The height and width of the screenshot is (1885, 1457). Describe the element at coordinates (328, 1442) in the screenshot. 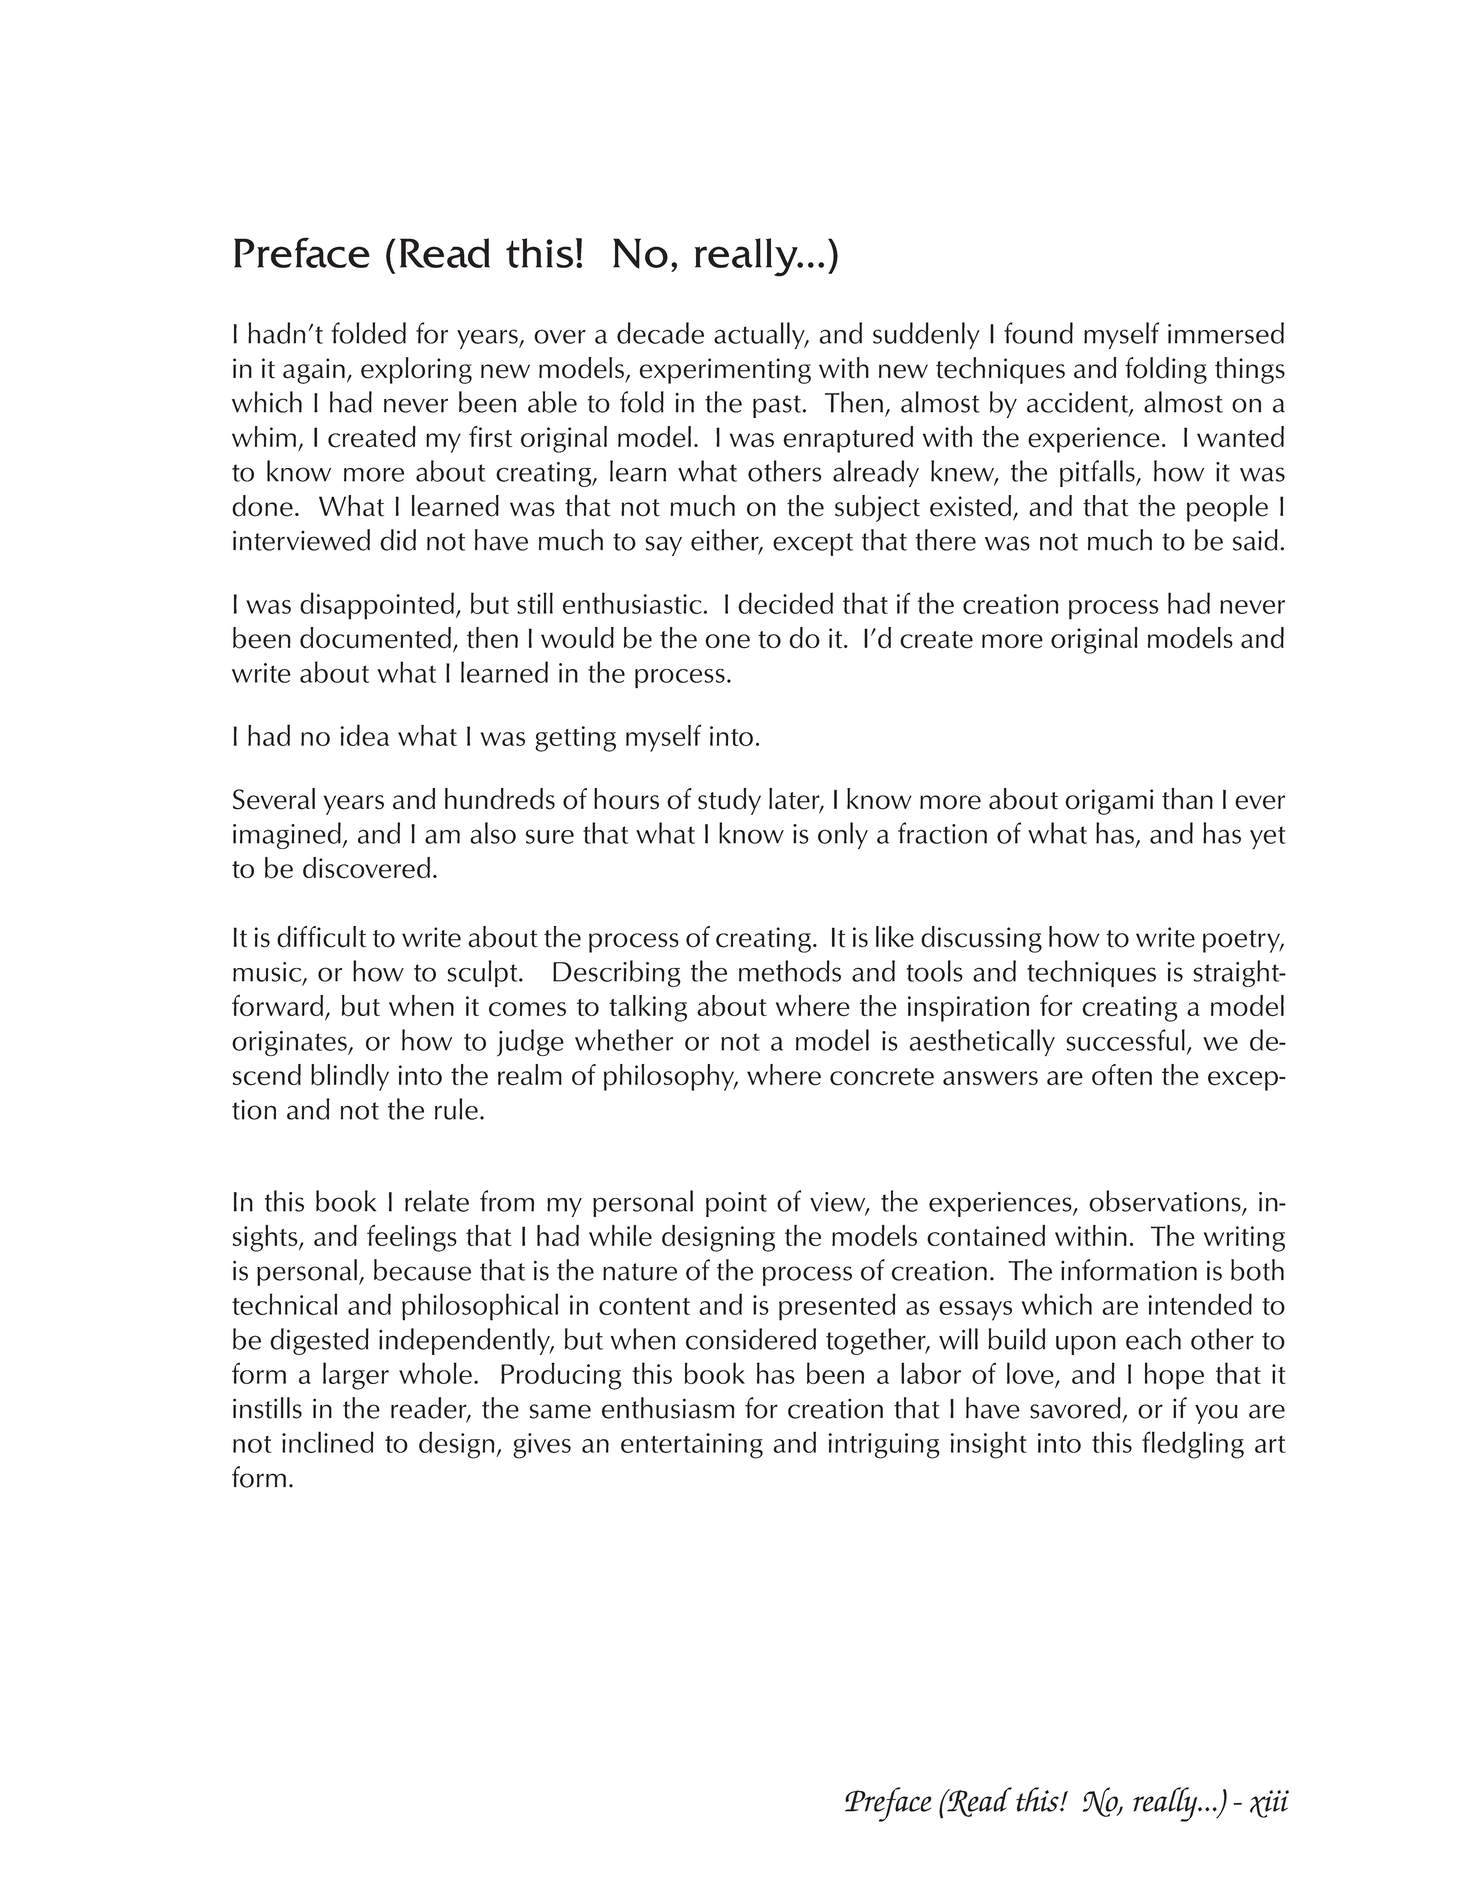

I see `inclined` at that location.
